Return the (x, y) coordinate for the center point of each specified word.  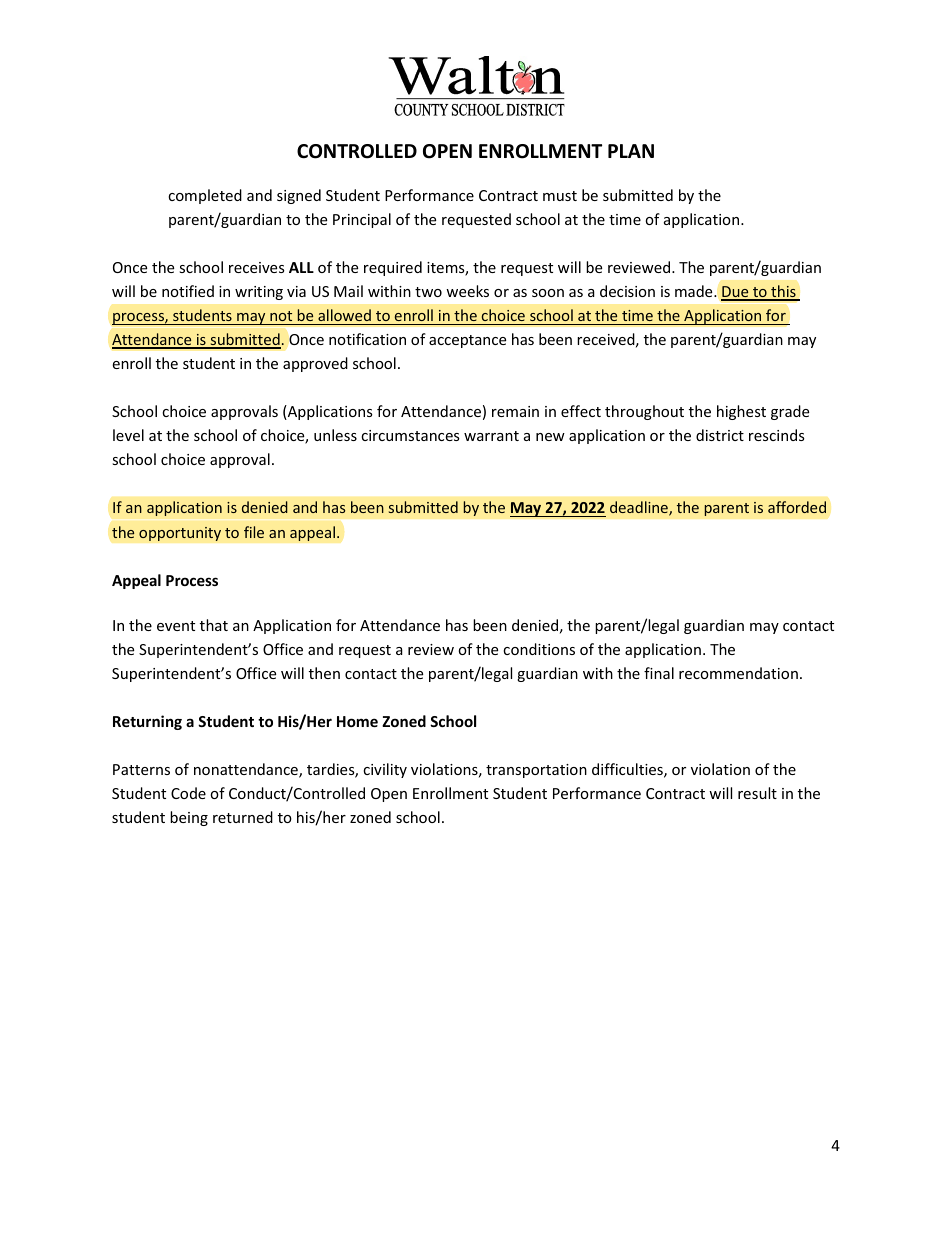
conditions (539, 649)
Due (736, 293)
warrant (491, 436)
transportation (536, 771)
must (560, 196)
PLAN (631, 151)
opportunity (180, 534)
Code (188, 793)
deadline (640, 508)
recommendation (738, 673)
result (757, 793)
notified (188, 291)
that (214, 625)
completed (205, 196)
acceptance (467, 341)
